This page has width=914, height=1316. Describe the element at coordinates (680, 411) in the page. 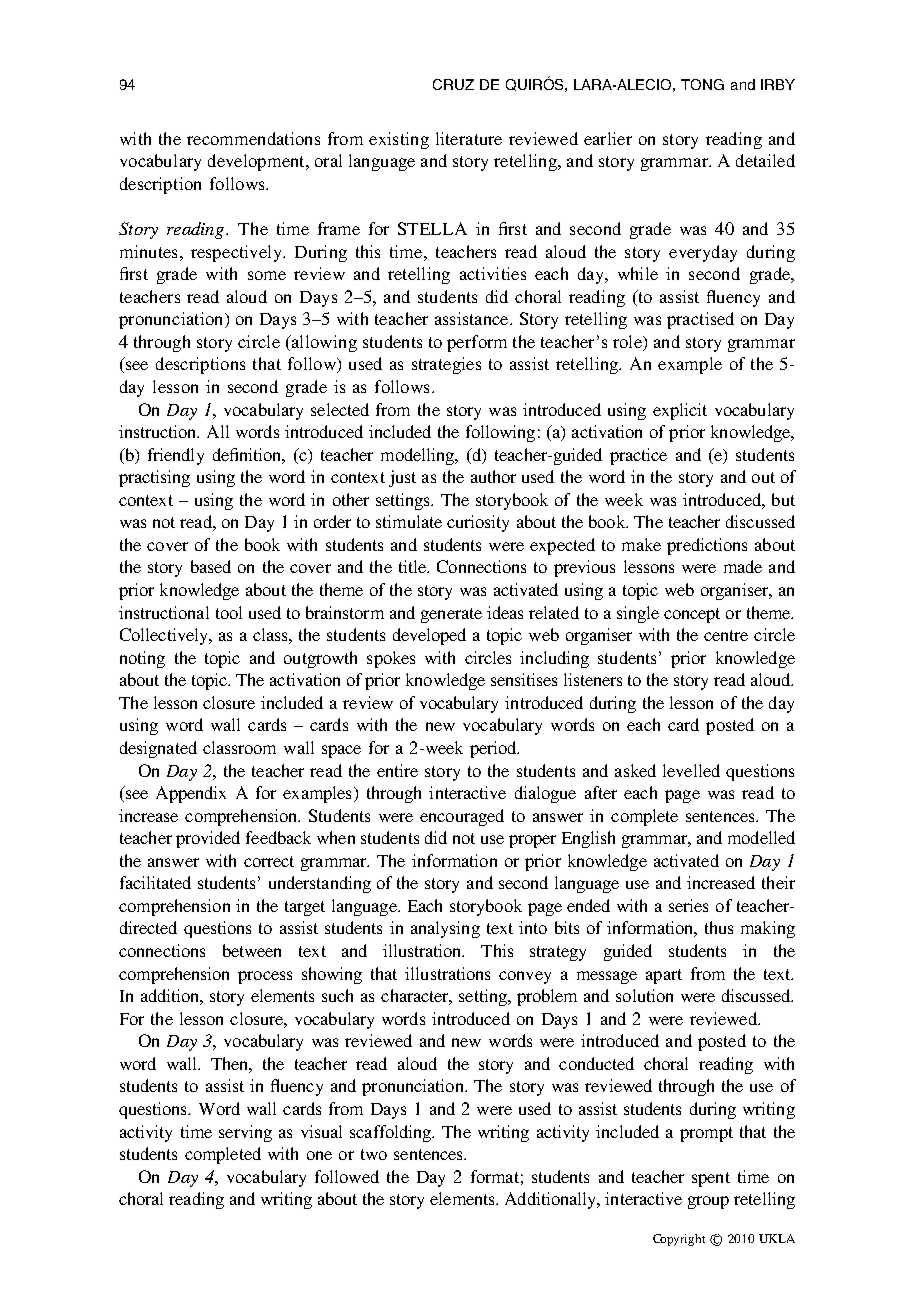

I see `explicit` at that location.
